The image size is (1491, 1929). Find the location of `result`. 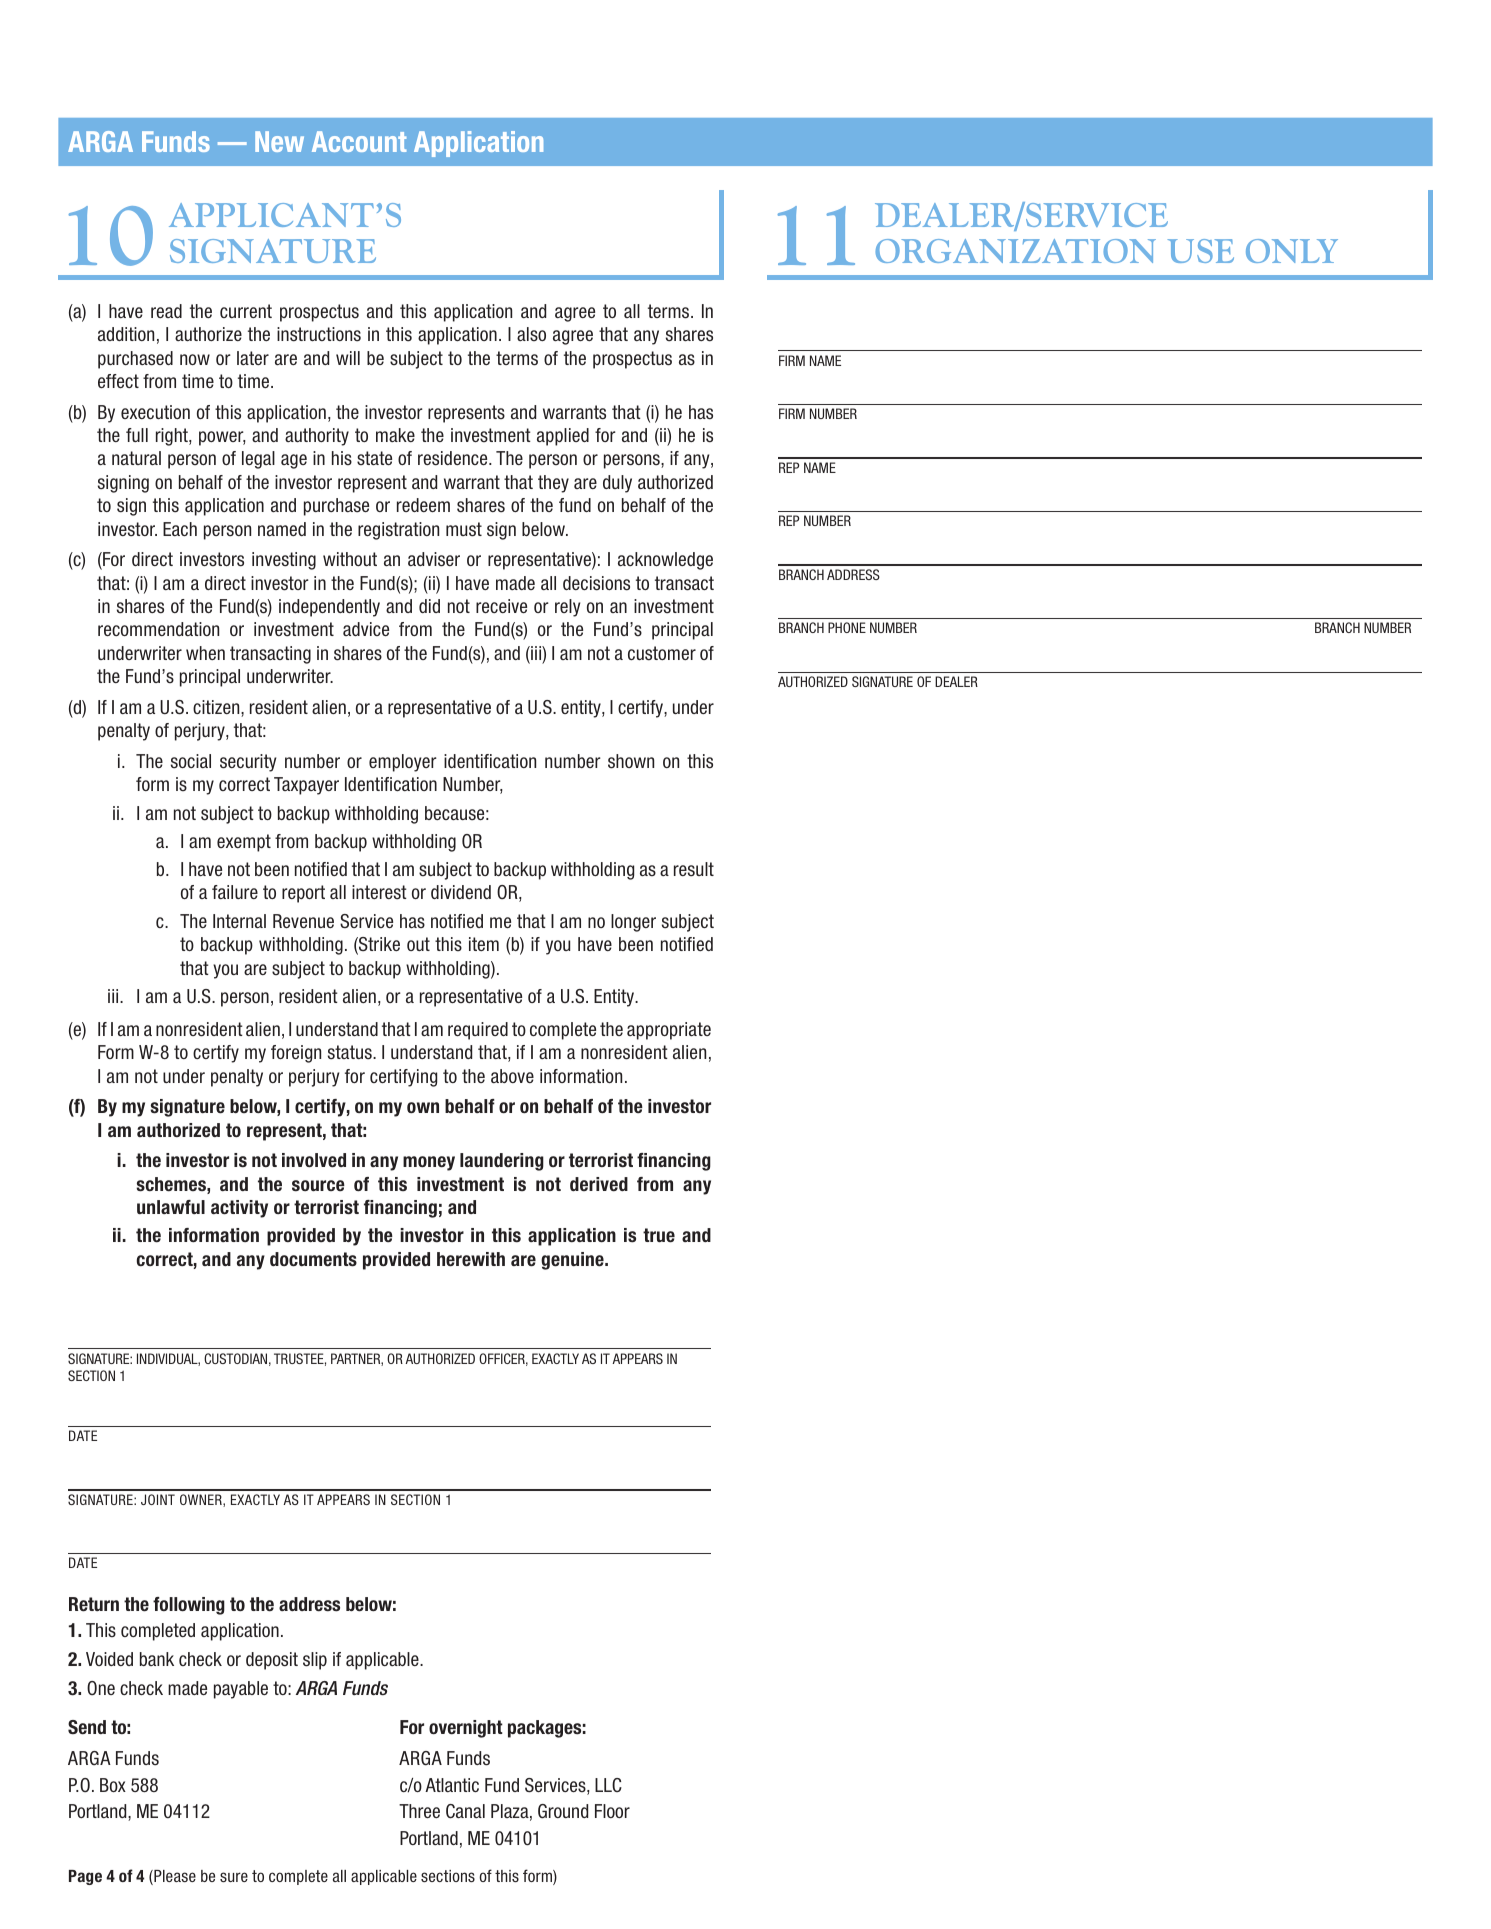

result is located at coordinates (694, 869).
